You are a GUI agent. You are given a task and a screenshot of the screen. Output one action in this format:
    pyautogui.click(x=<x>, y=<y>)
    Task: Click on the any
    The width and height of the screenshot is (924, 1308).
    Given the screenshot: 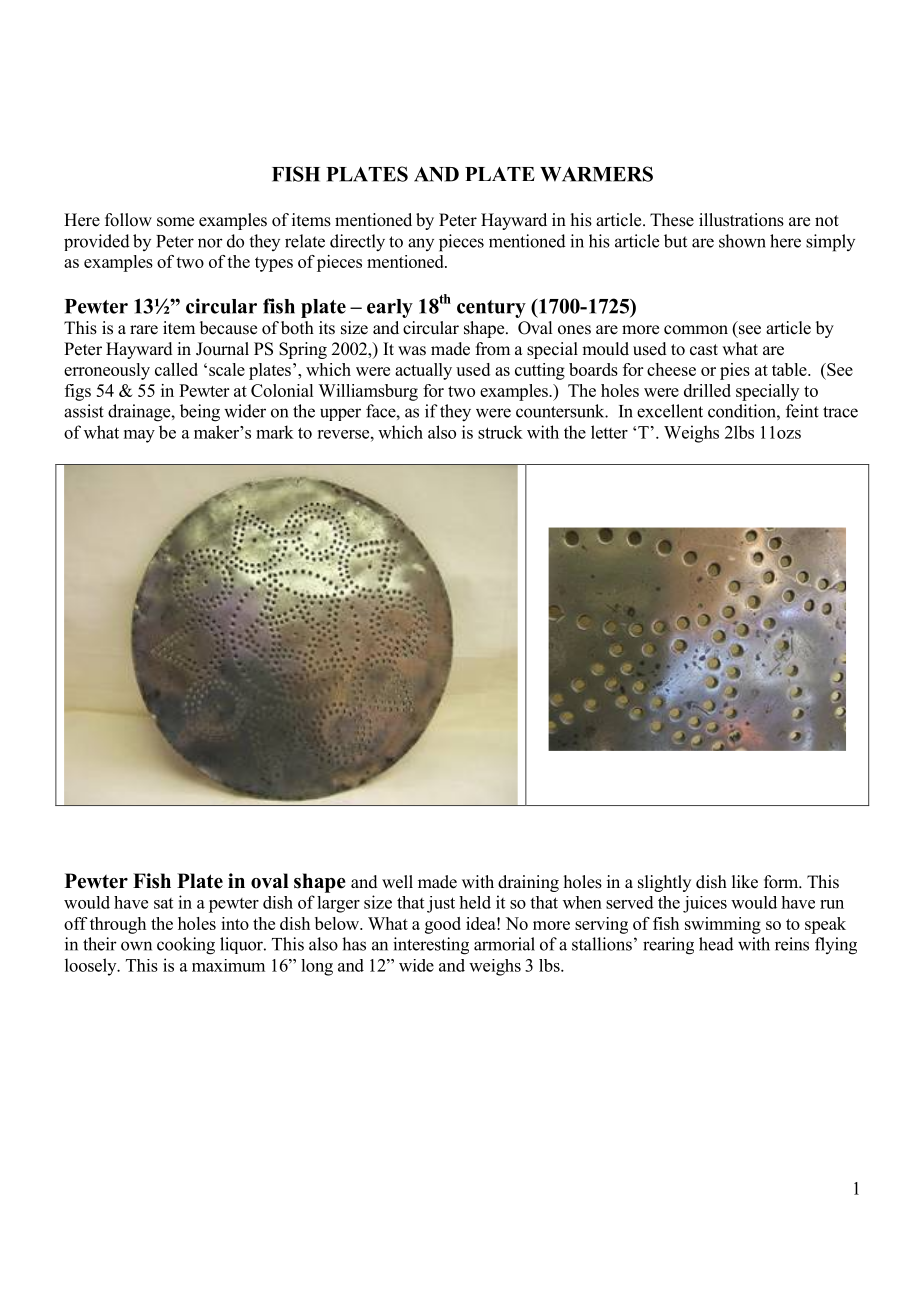 What is the action you would take?
    pyautogui.click(x=421, y=244)
